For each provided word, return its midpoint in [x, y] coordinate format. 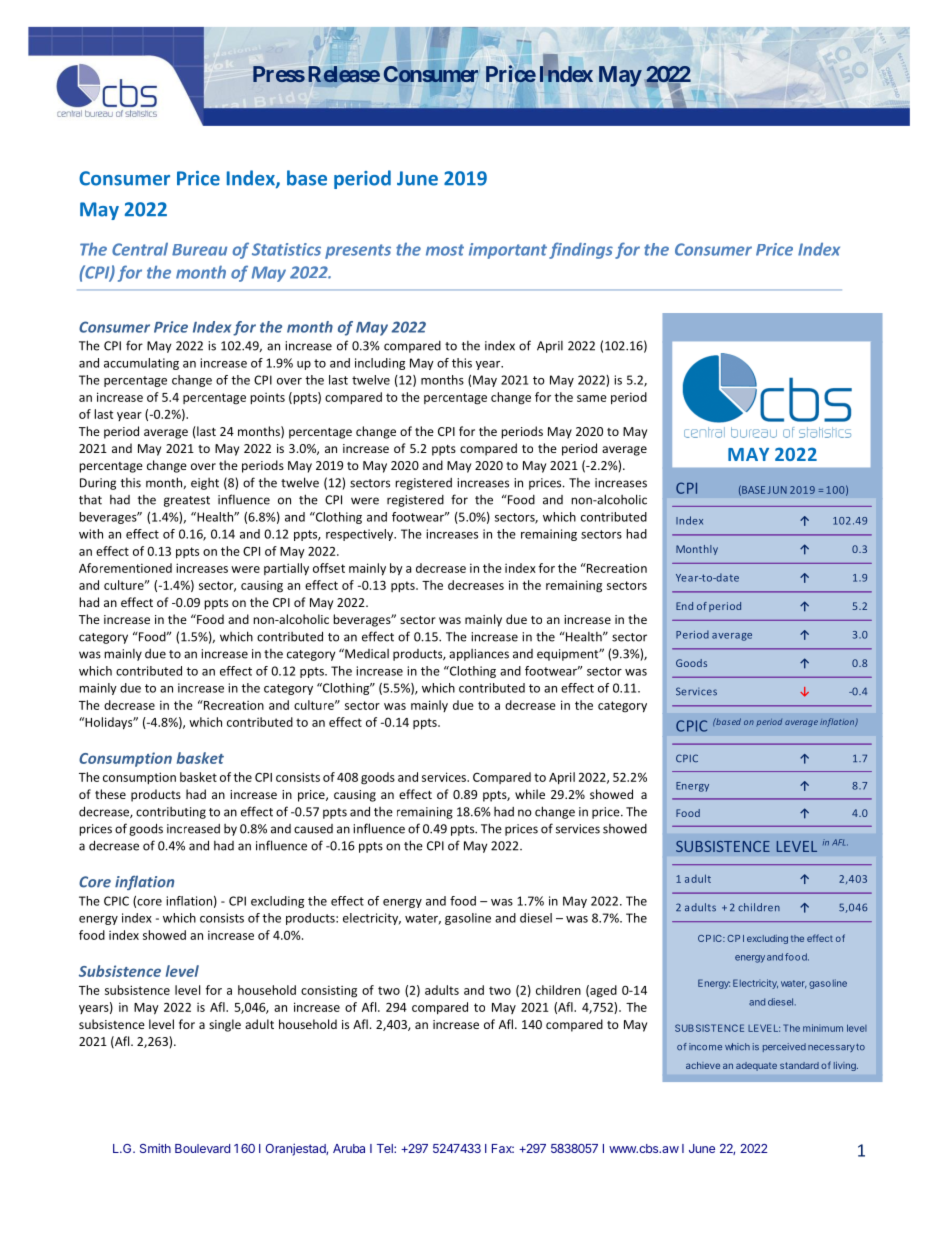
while [530, 794]
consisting [329, 991]
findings [581, 250]
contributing [171, 813]
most [445, 250]
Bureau [199, 250]
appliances [479, 655]
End [684, 606]
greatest [187, 501]
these [110, 794]
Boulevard [202, 1148]
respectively [361, 535]
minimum [823, 1028]
